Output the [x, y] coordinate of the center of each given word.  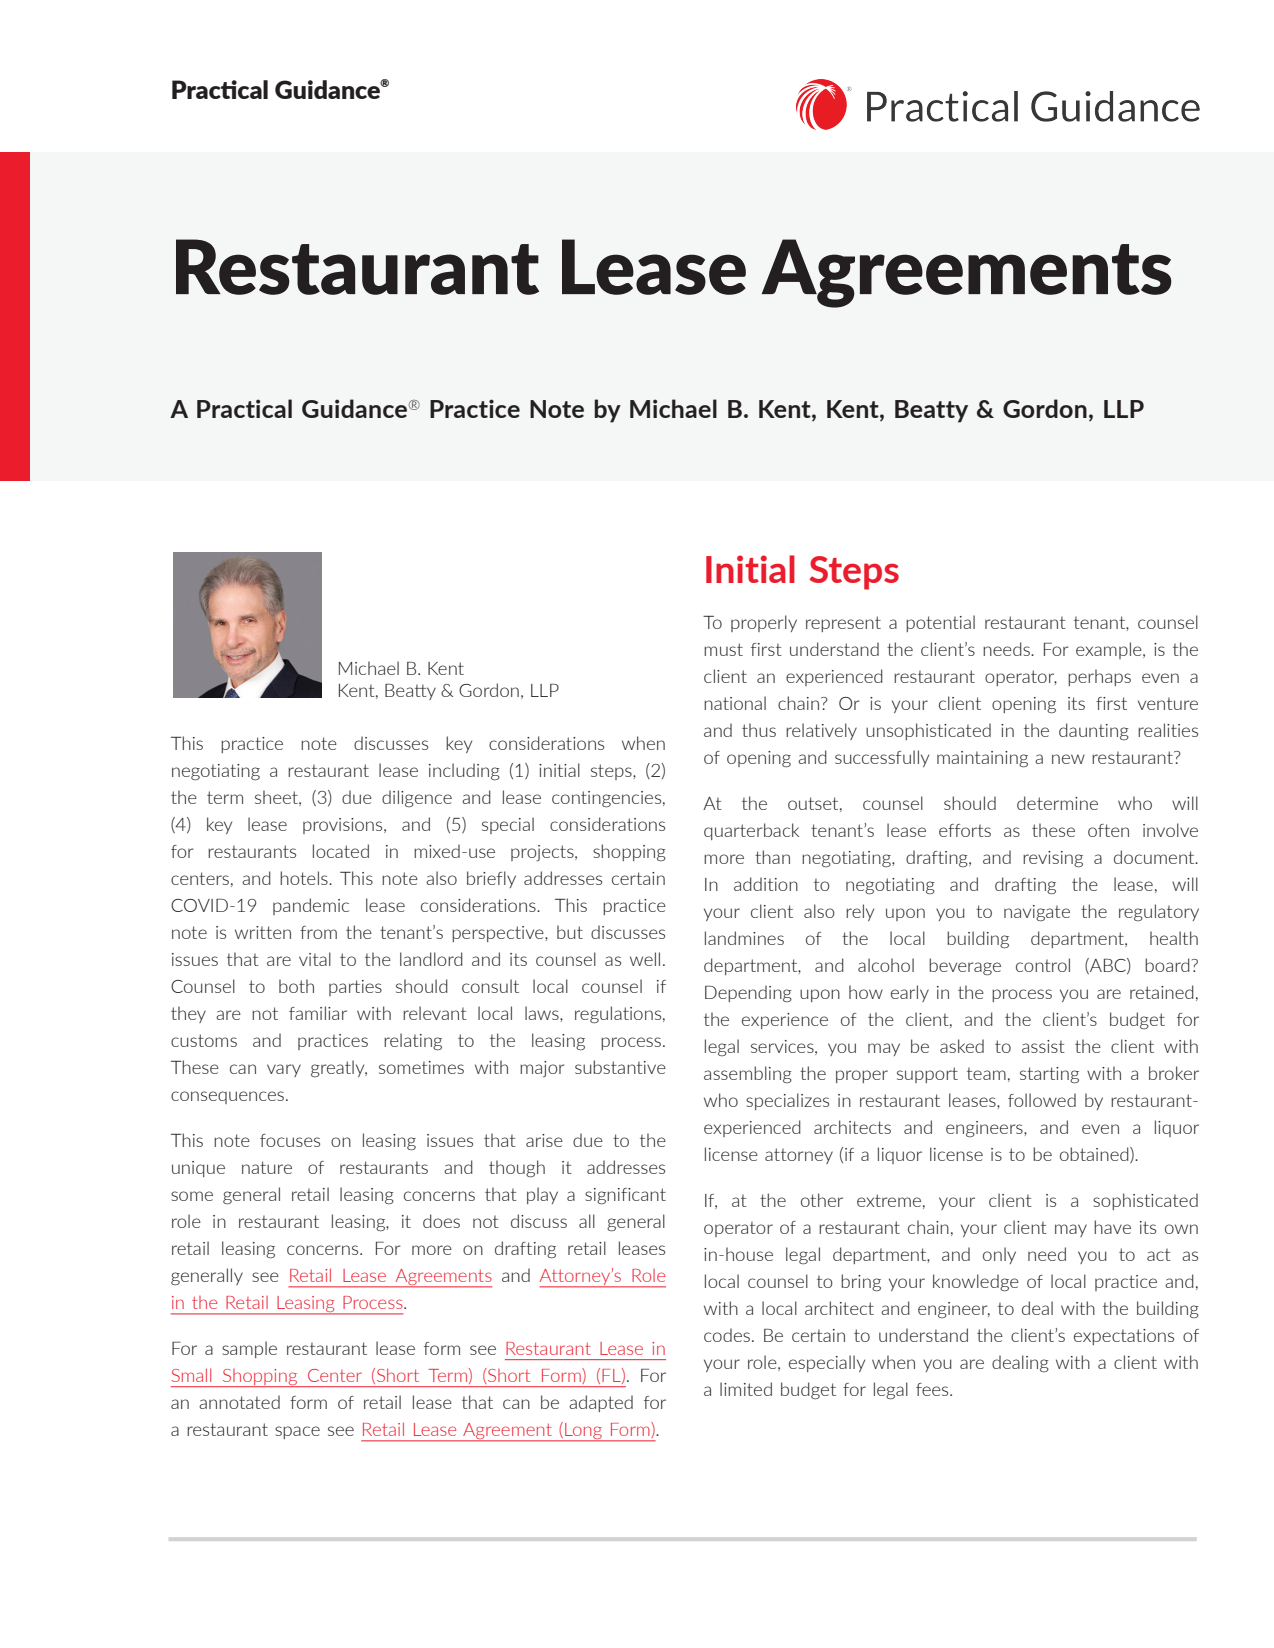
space [297, 1432]
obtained [1095, 1155]
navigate [1037, 913]
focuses [290, 1140]
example [1110, 650]
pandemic [311, 906]
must [723, 649]
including [464, 771]
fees [933, 1389]
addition [766, 884]
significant [625, 1196]
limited [746, 1389]
